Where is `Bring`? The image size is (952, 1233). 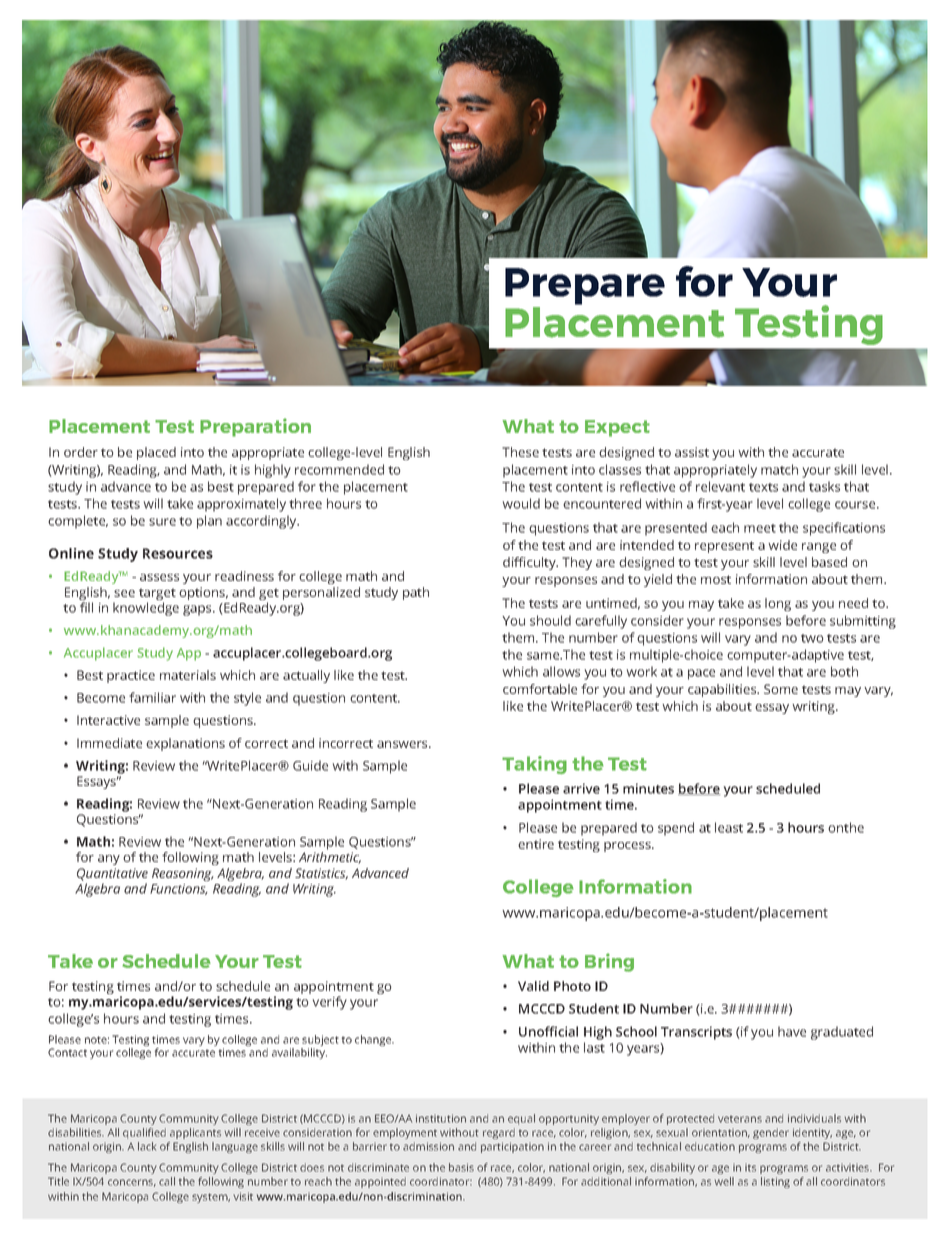
Bring is located at coordinates (609, 962).
